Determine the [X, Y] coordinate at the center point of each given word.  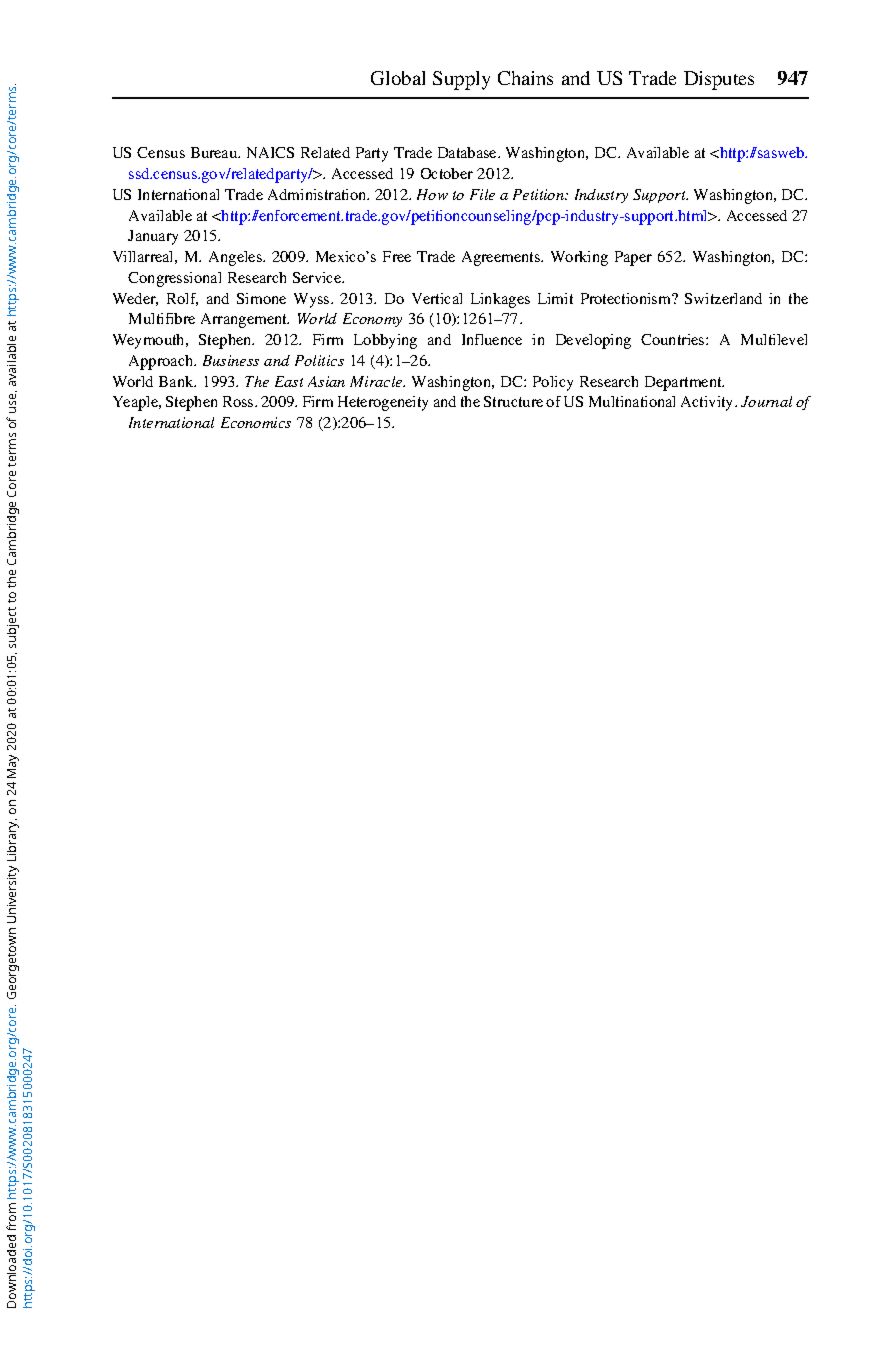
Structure [513, 401]
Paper [633, 258]
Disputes [719, 80]
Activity [708, 403]
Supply [461, 80]
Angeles [236, 258]
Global [398, 78]
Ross [239, 401]
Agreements [502, 258]
